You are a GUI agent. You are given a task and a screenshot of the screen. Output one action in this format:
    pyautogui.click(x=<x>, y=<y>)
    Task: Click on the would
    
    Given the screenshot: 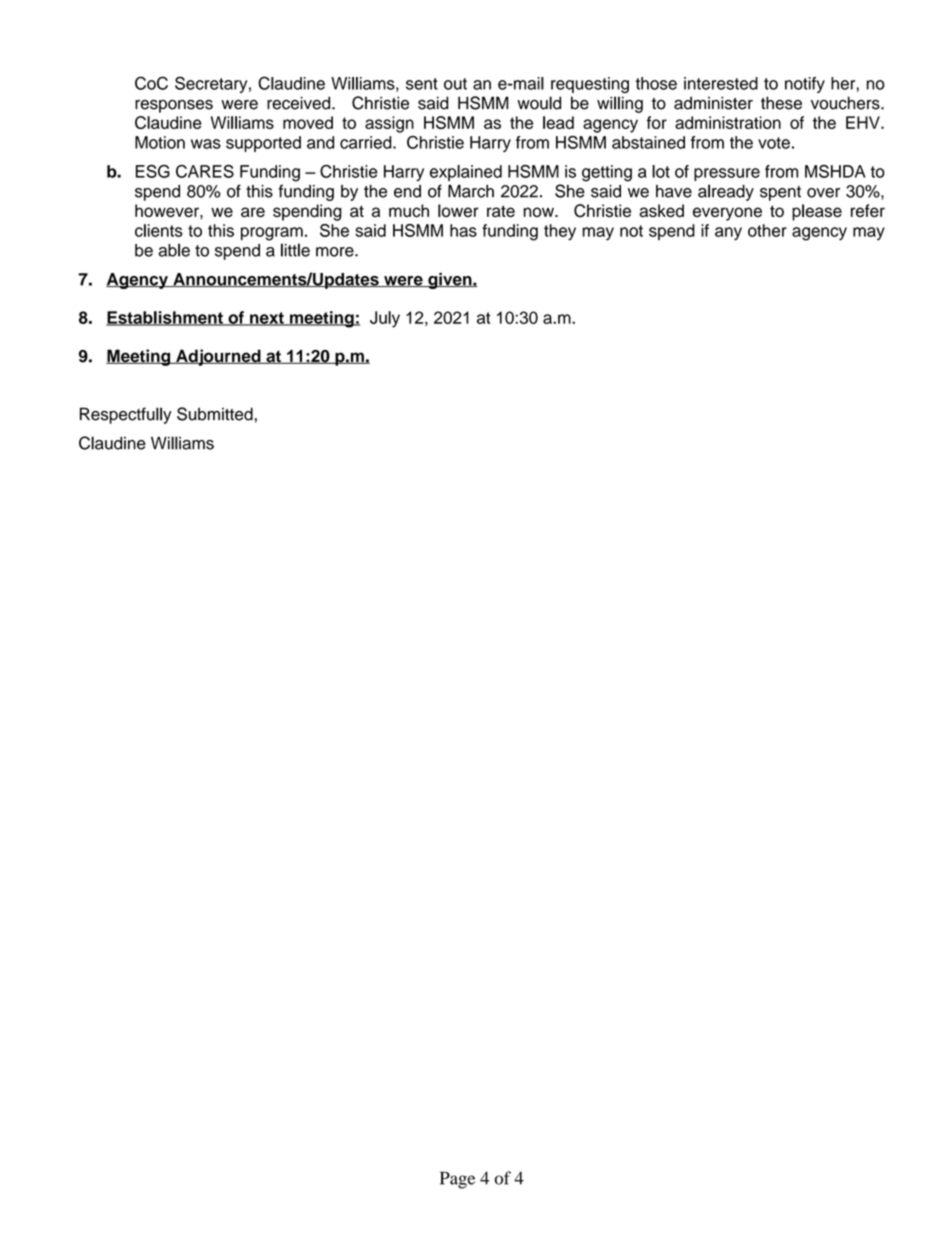 What is the action you would take?
    pyautogui.click(x=539, y=103)
